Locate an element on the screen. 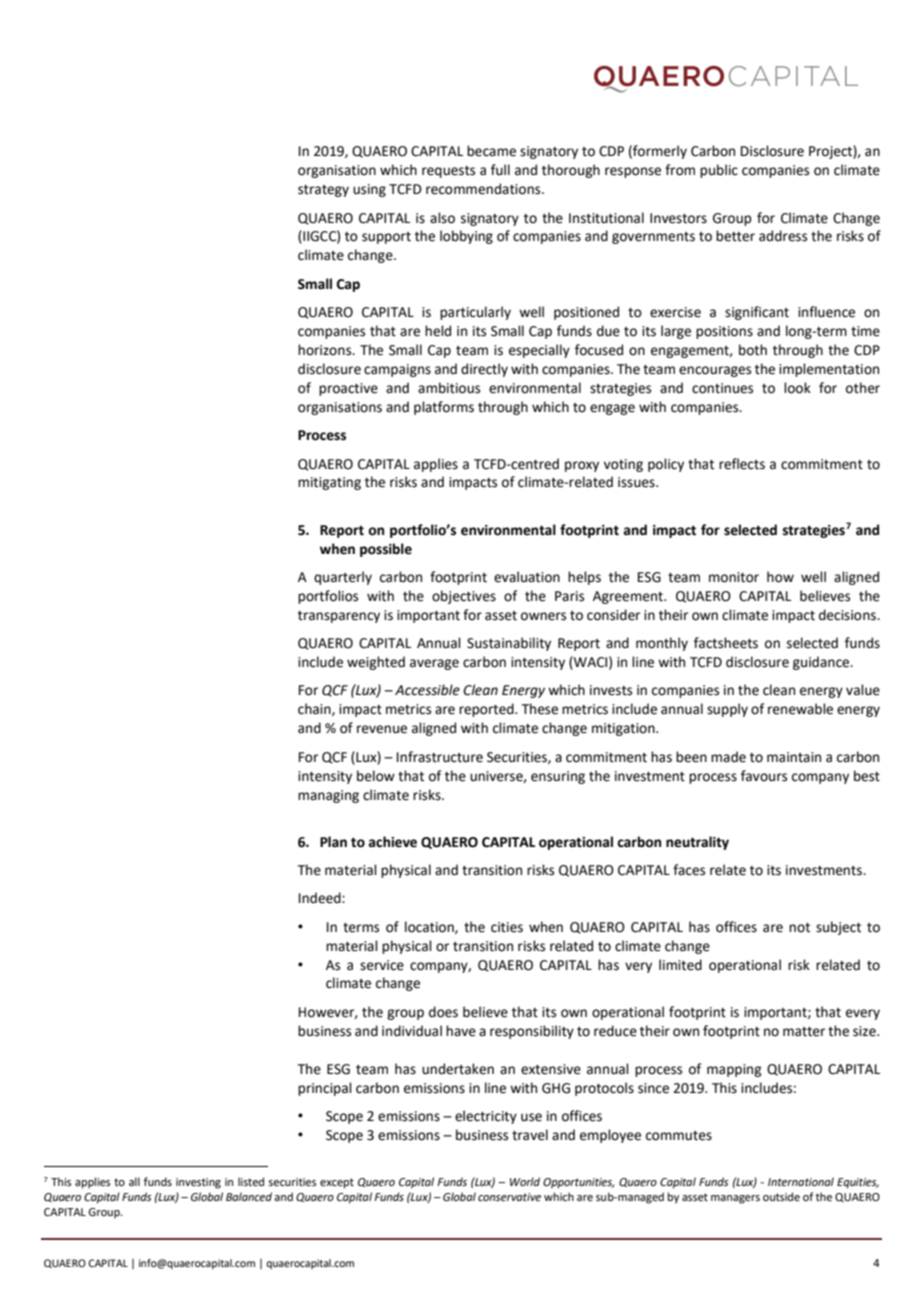 The height and width of the screenshot is (1308, 924). strategy is located at coordinates (323, 191).
